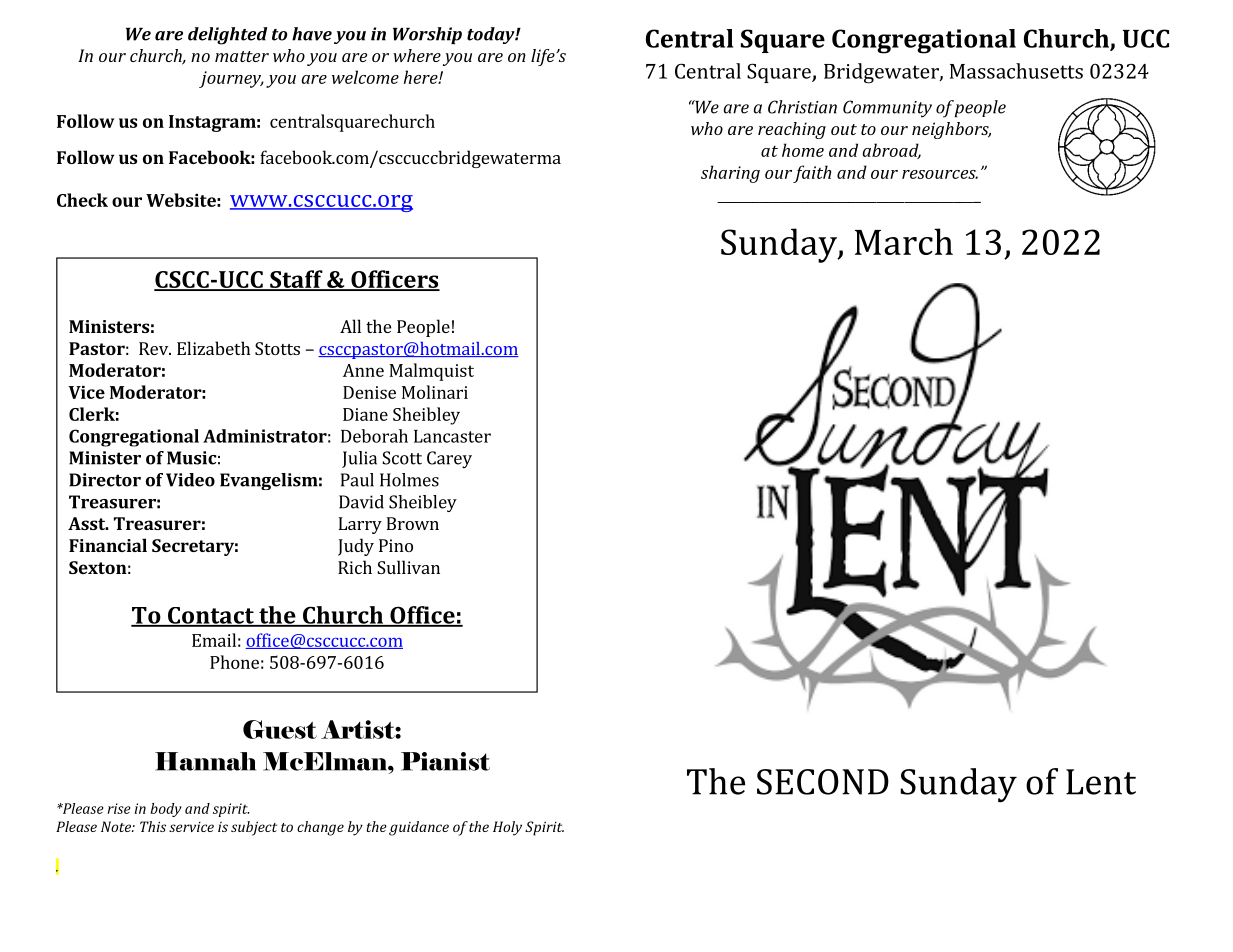  I want to click on Holy, so click(507, 828).
